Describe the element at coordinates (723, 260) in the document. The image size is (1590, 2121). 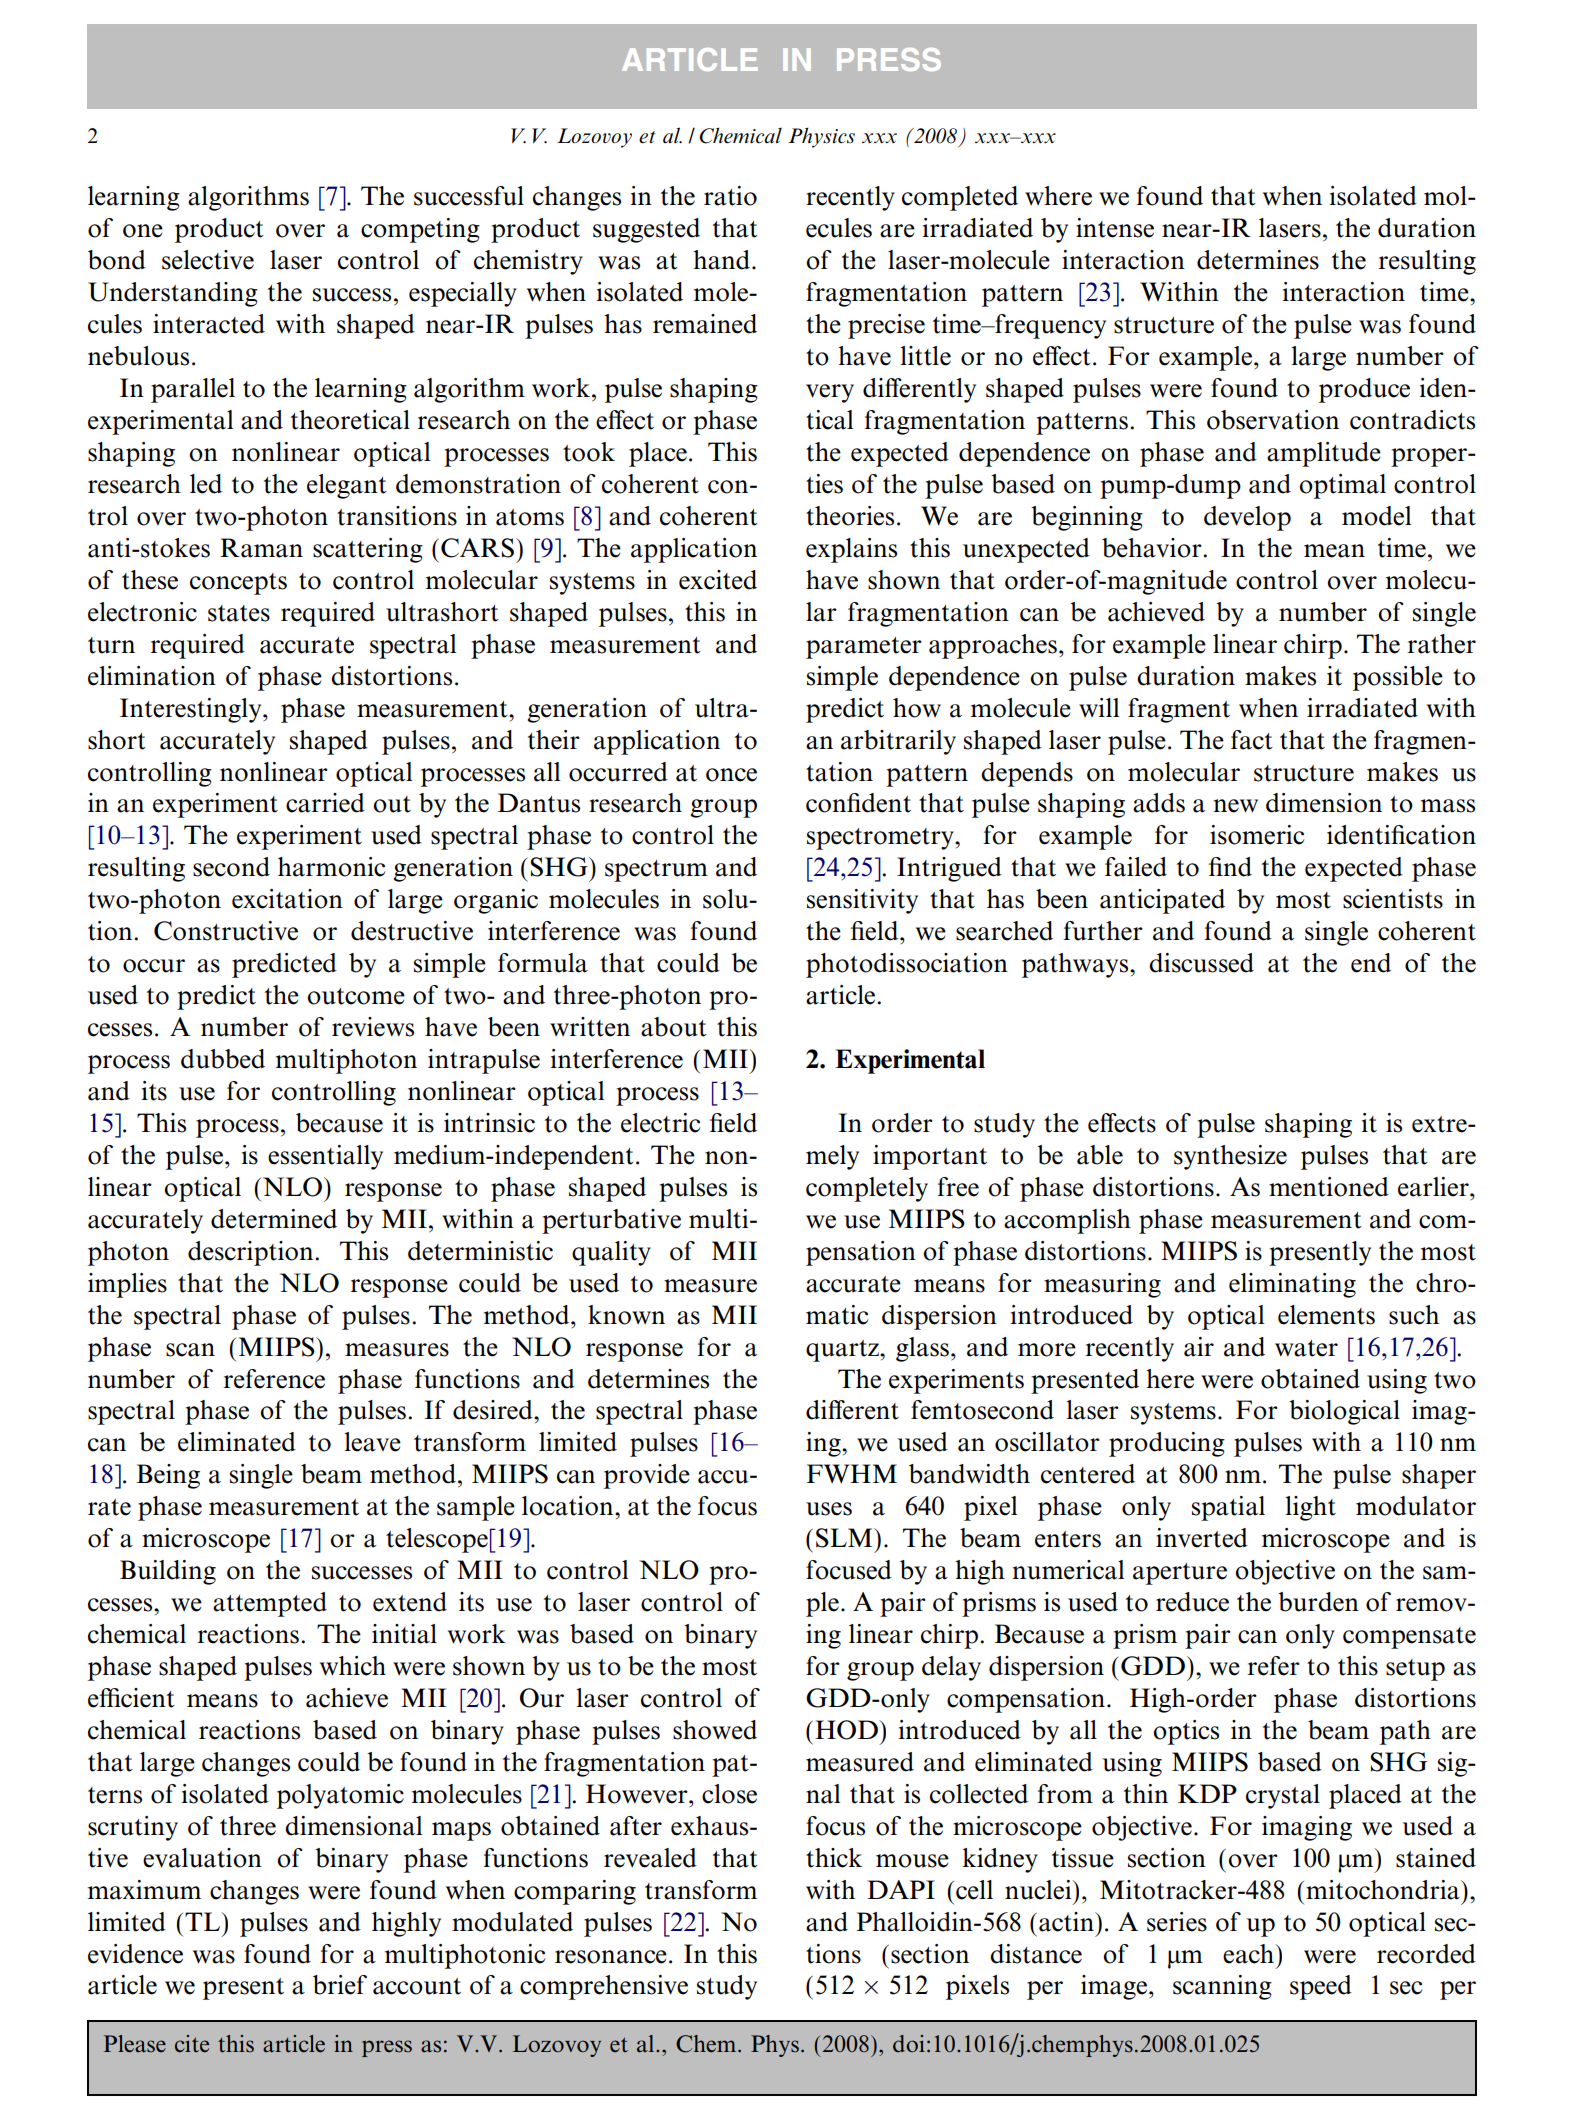
I see `hand` at that location.
